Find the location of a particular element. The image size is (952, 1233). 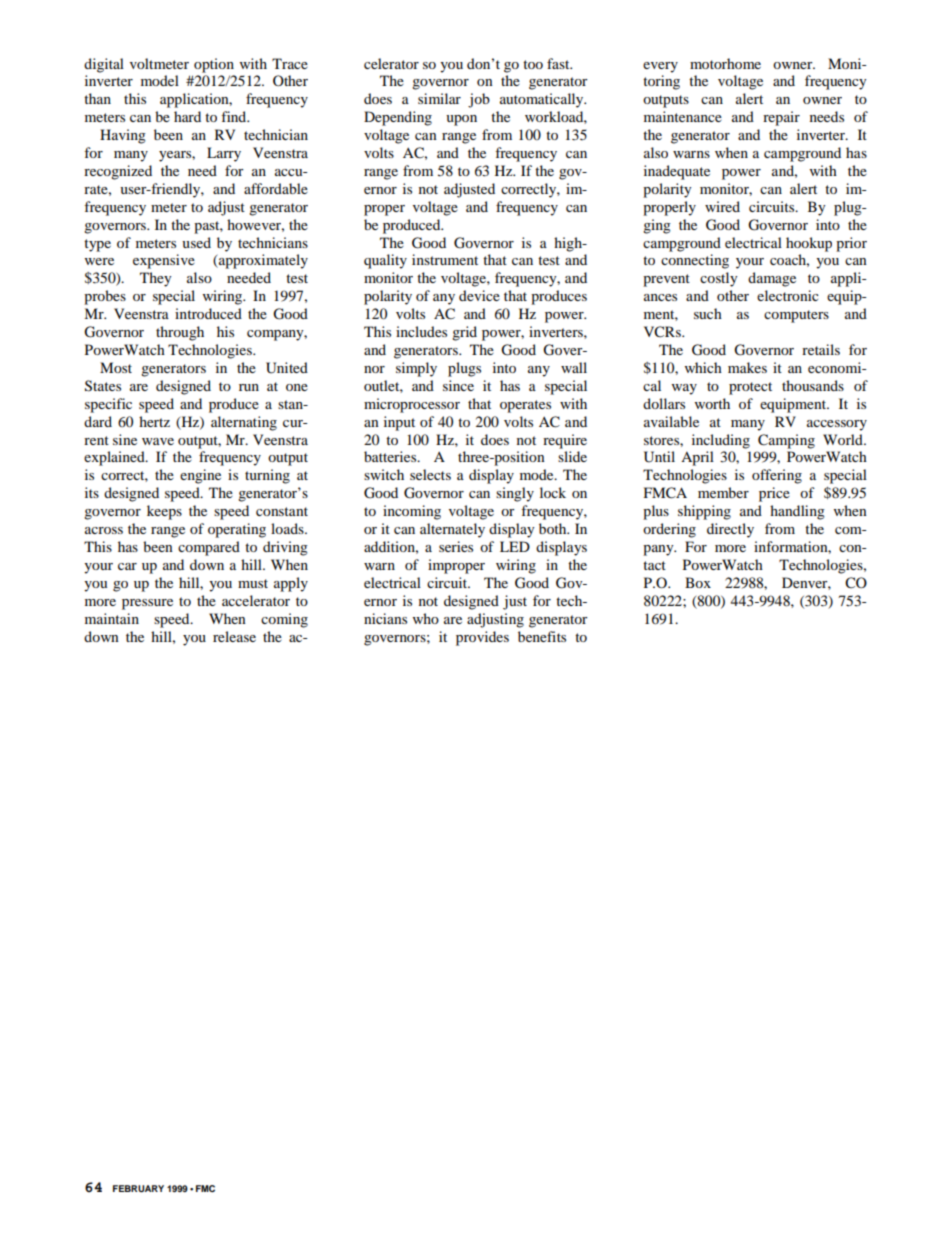

provides is located at coordinates (482, 638).
